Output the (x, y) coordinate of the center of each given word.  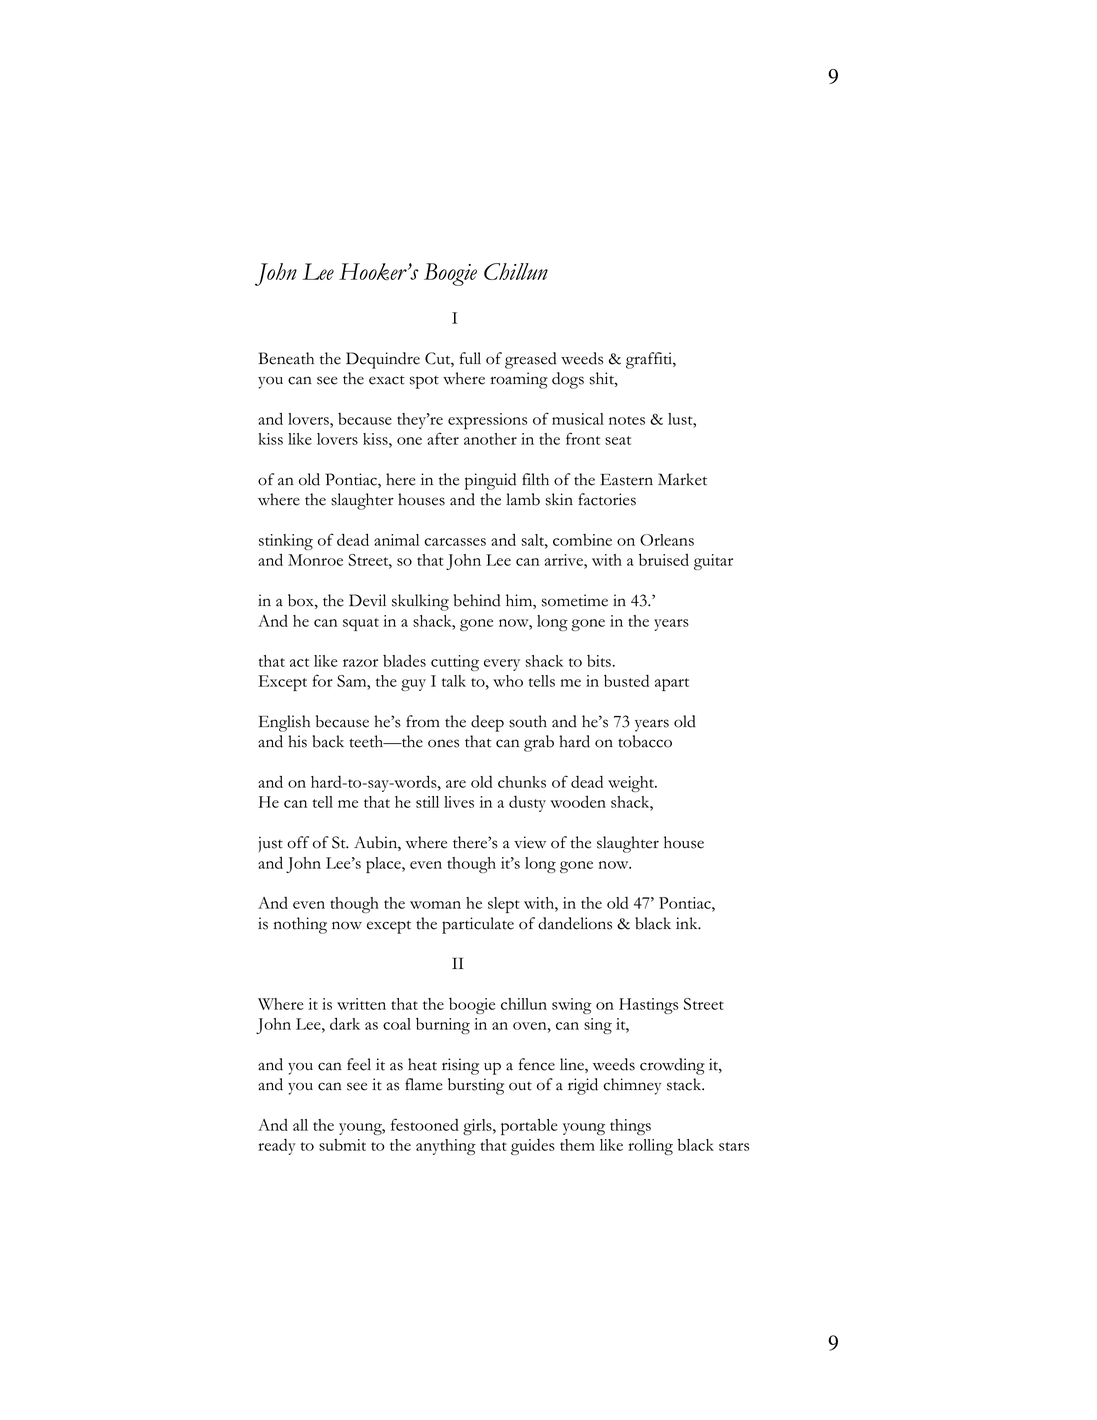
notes (627, 420)
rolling (650, 1147)
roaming (519, 380)
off (298, 842)
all (300, 1125)
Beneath (286, 358)
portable (529, 1127)
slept (503, 905)
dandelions (575, 923)
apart (672, 684)
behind (477, 600)
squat (361, 624)
